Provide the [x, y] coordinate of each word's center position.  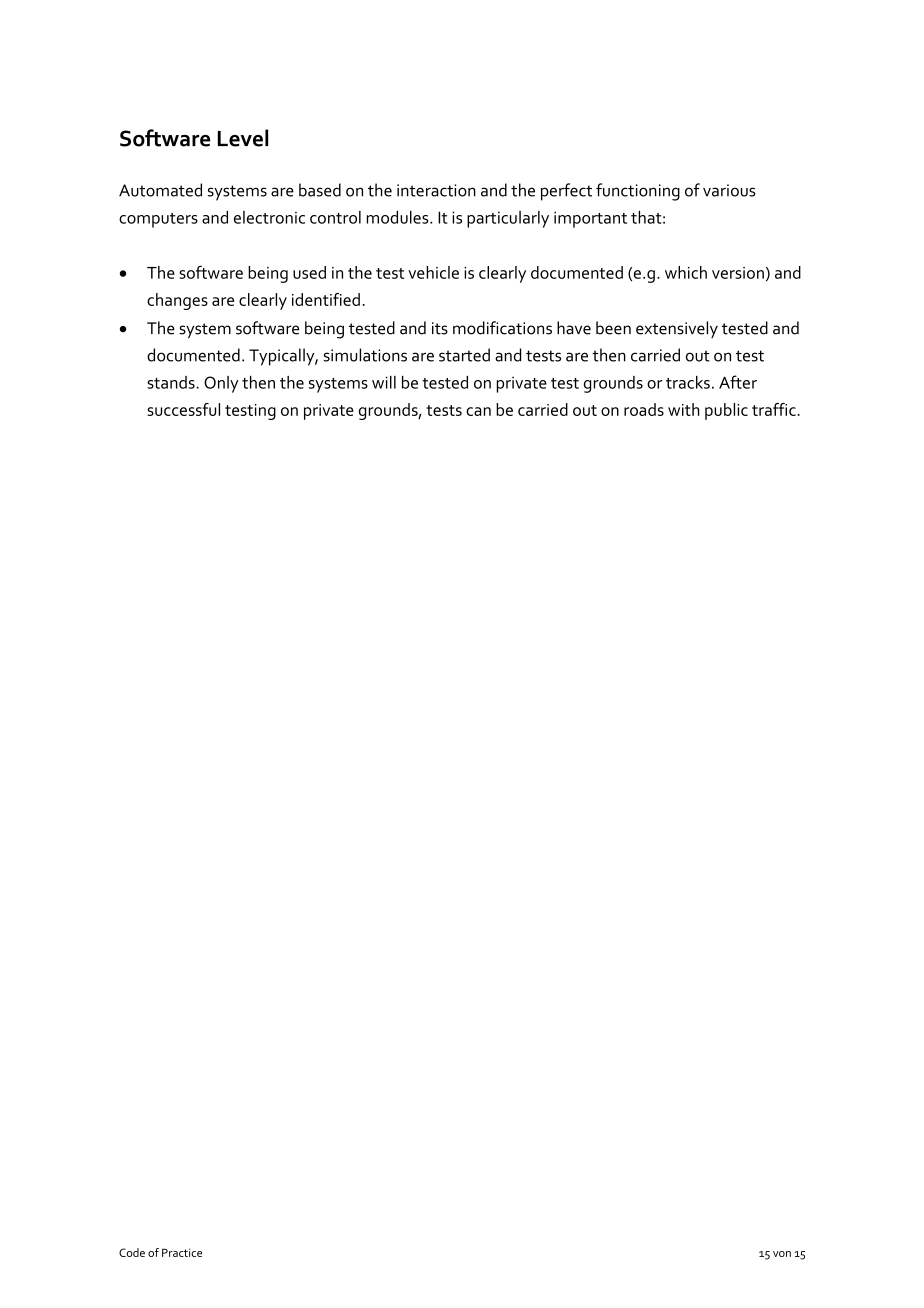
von [782, 1254]
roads [644, 409]
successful [183, 409]
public [726, 411]
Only [221, 384]
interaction [436, 190]
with [684, 409]
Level [243, 138]
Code [132, 1252]
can [478, 411]
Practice [182, 1252]
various [729, 190]
